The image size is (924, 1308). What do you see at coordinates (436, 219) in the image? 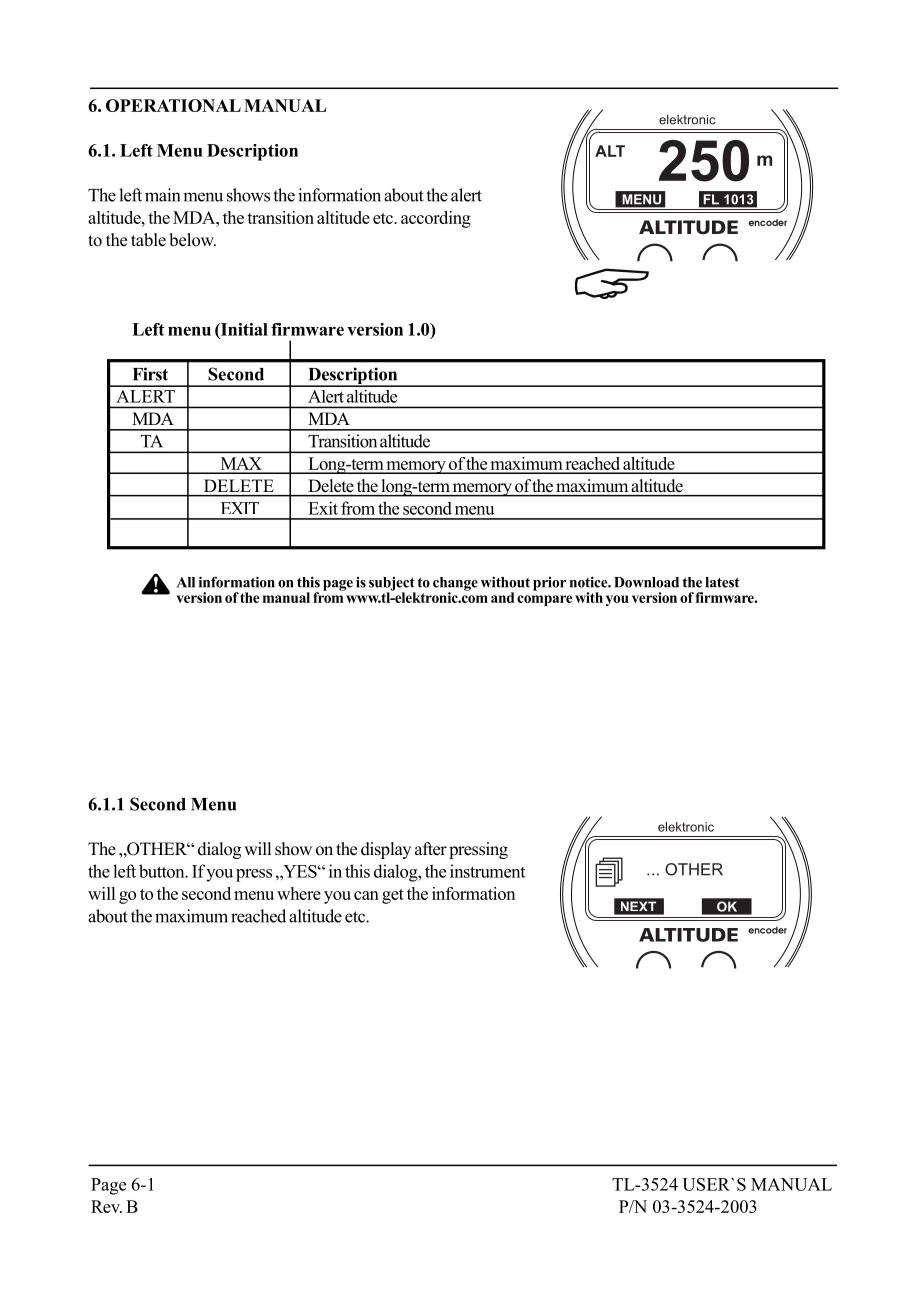
I see `according` at bounding box center [436, 219].
